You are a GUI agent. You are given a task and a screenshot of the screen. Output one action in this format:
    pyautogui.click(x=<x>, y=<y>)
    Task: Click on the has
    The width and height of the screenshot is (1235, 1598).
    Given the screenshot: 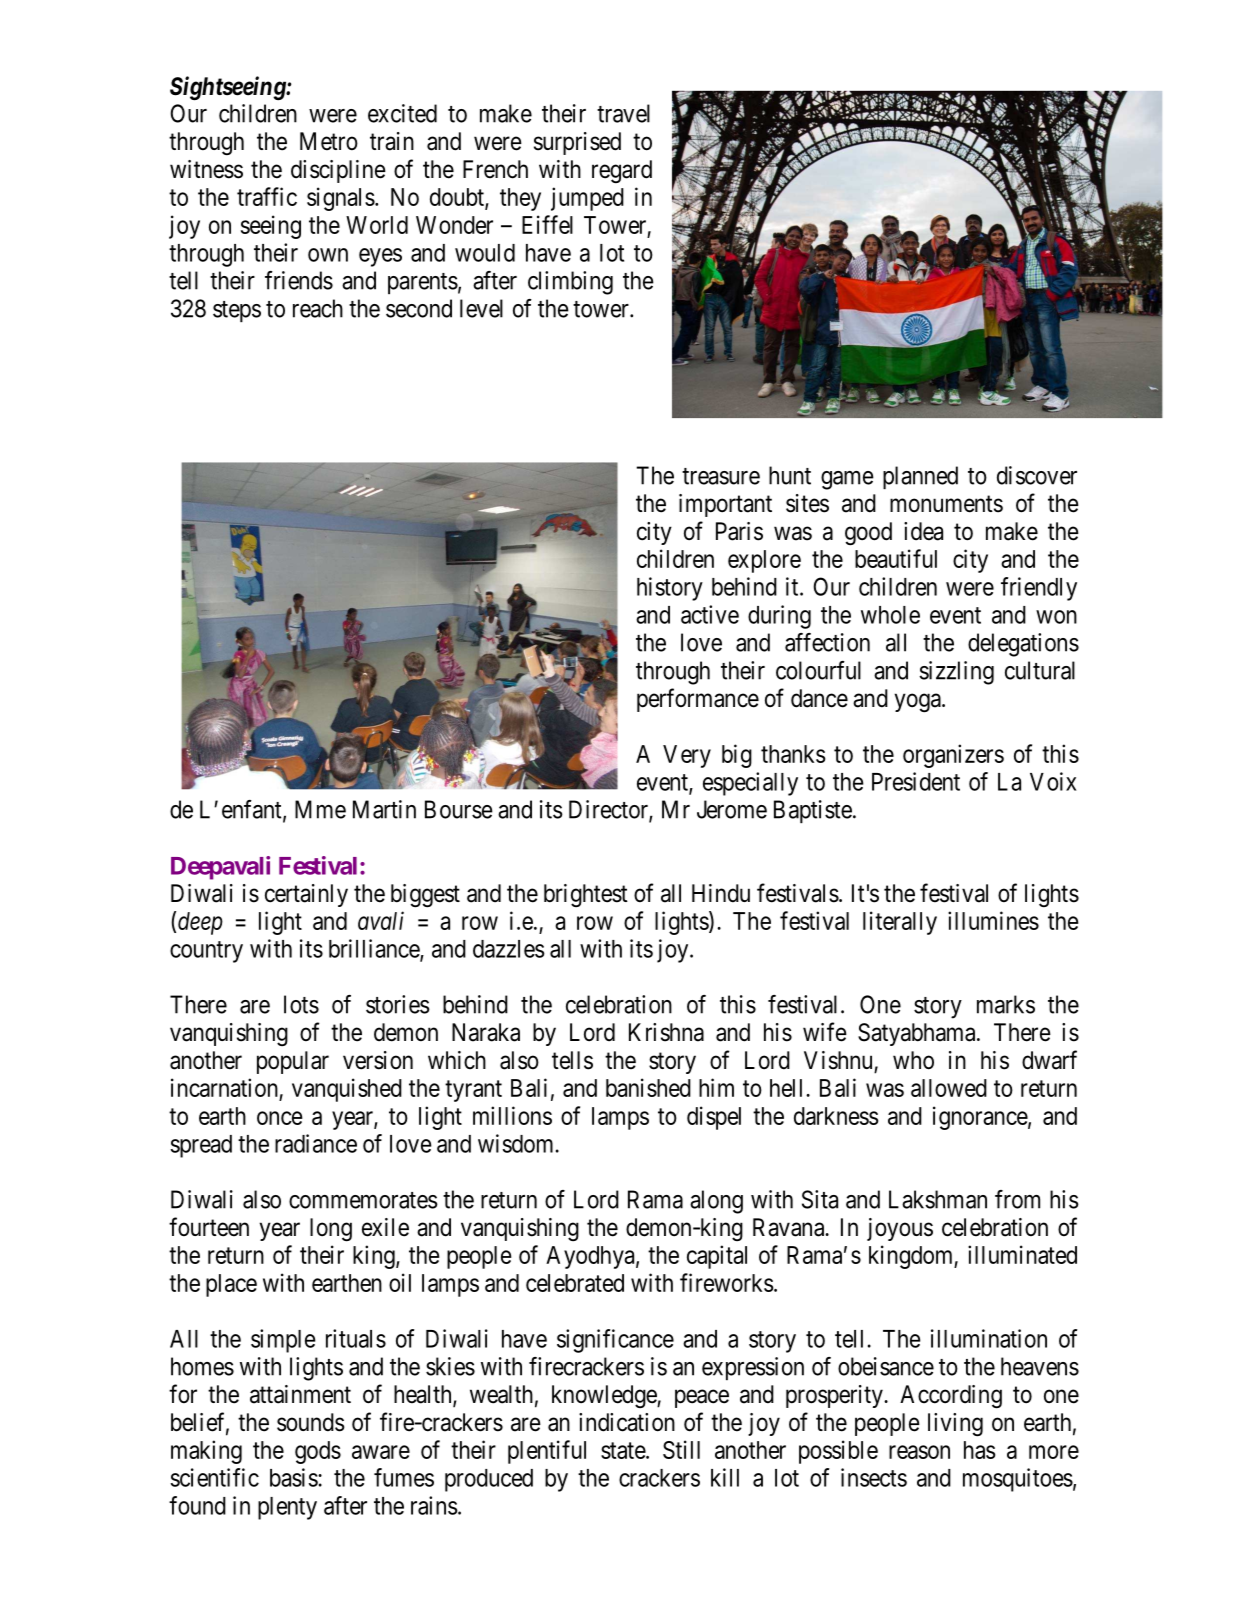 What is the action you would take?
    pyautogui.click(x=979, y=1450)
